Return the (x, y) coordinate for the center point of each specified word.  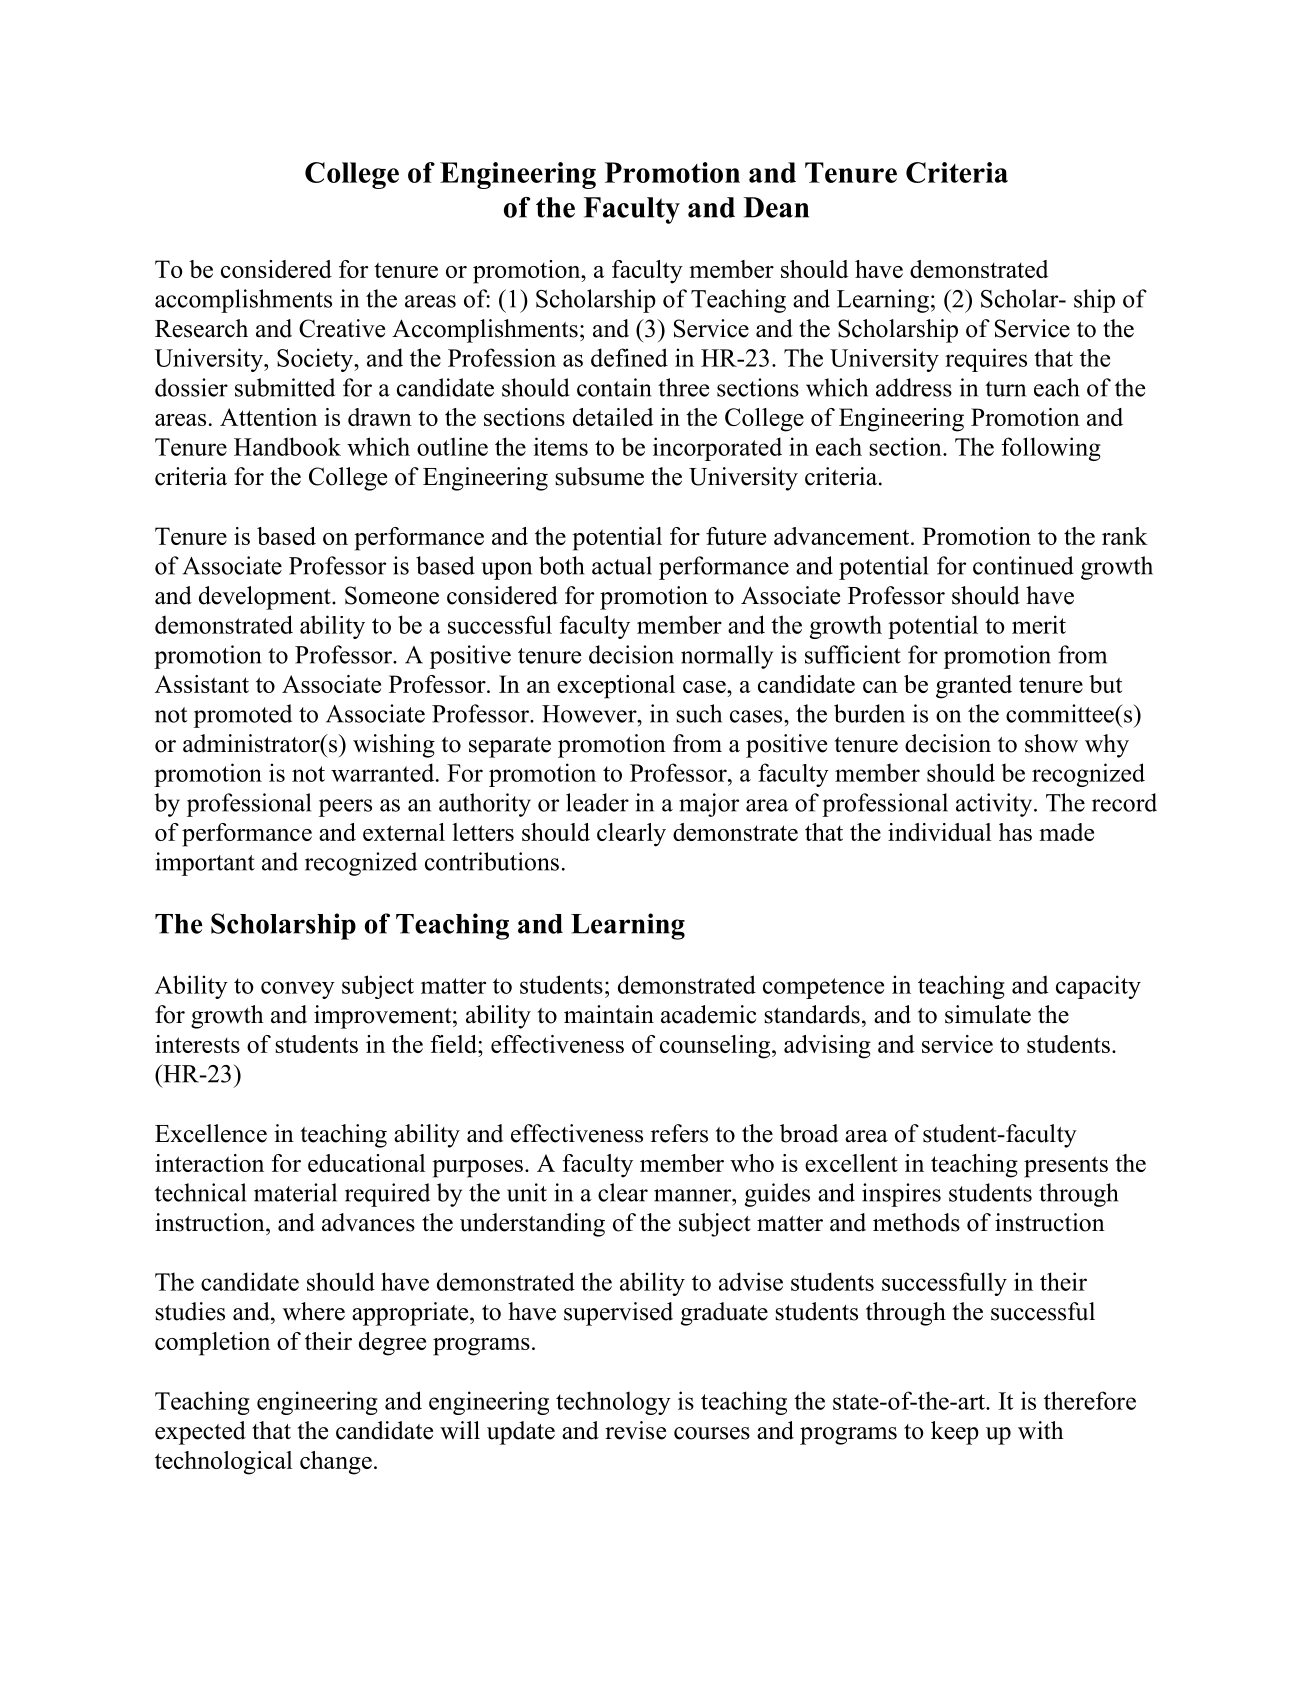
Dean (776, 207)
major (709, 805)
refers (679, 1133)
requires (986, 360)
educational (366, 1163)
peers (345, 808)
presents (1066, 1167)
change (336, 1463)
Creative (342, 328)
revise (635, 1430)
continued (1023, 565)
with (1041, 1430)
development (266, 598)
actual (622, 565)
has (1015, 832)
